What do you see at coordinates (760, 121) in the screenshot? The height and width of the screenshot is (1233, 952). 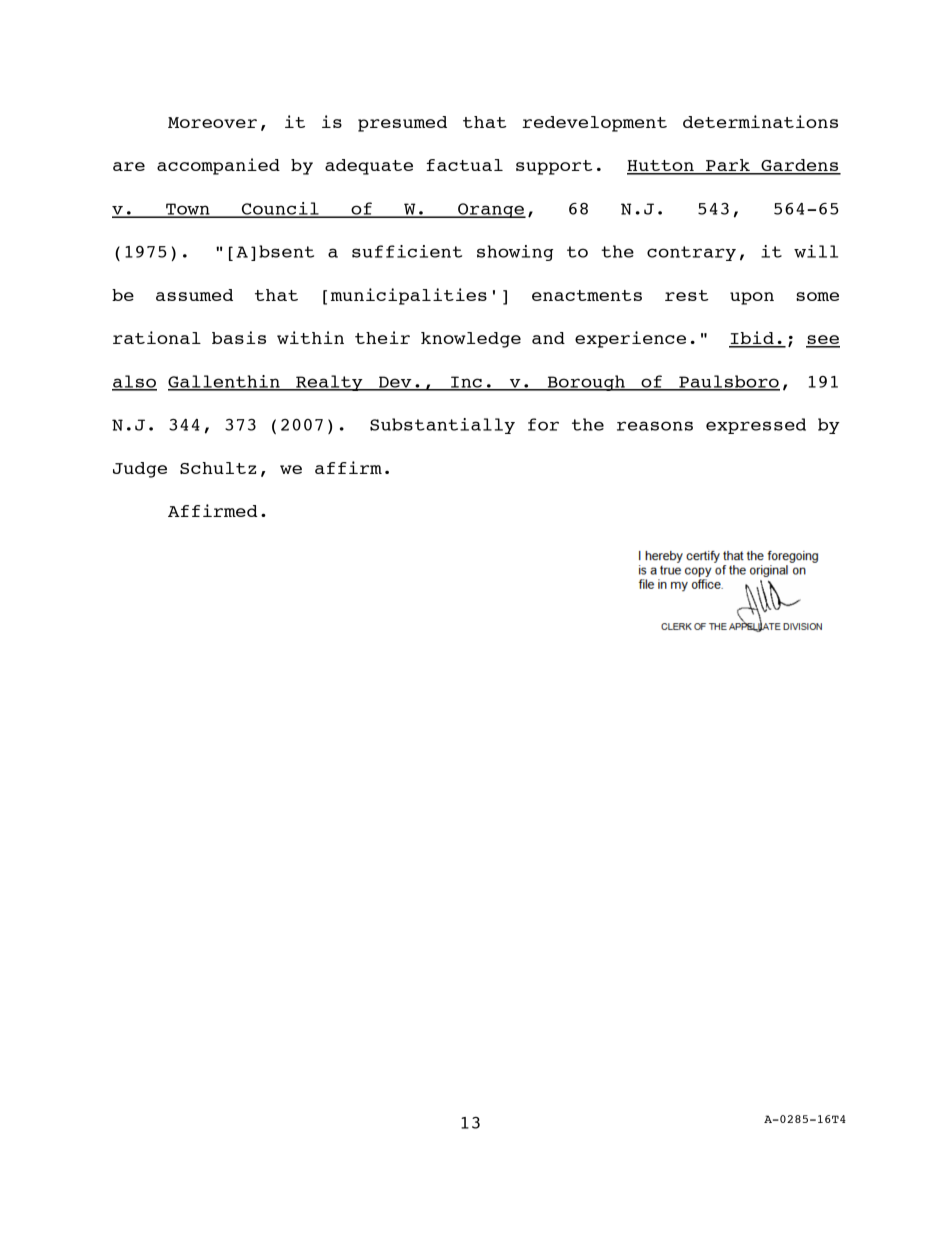 I see `determinations` at bounding box center [760, 121].
